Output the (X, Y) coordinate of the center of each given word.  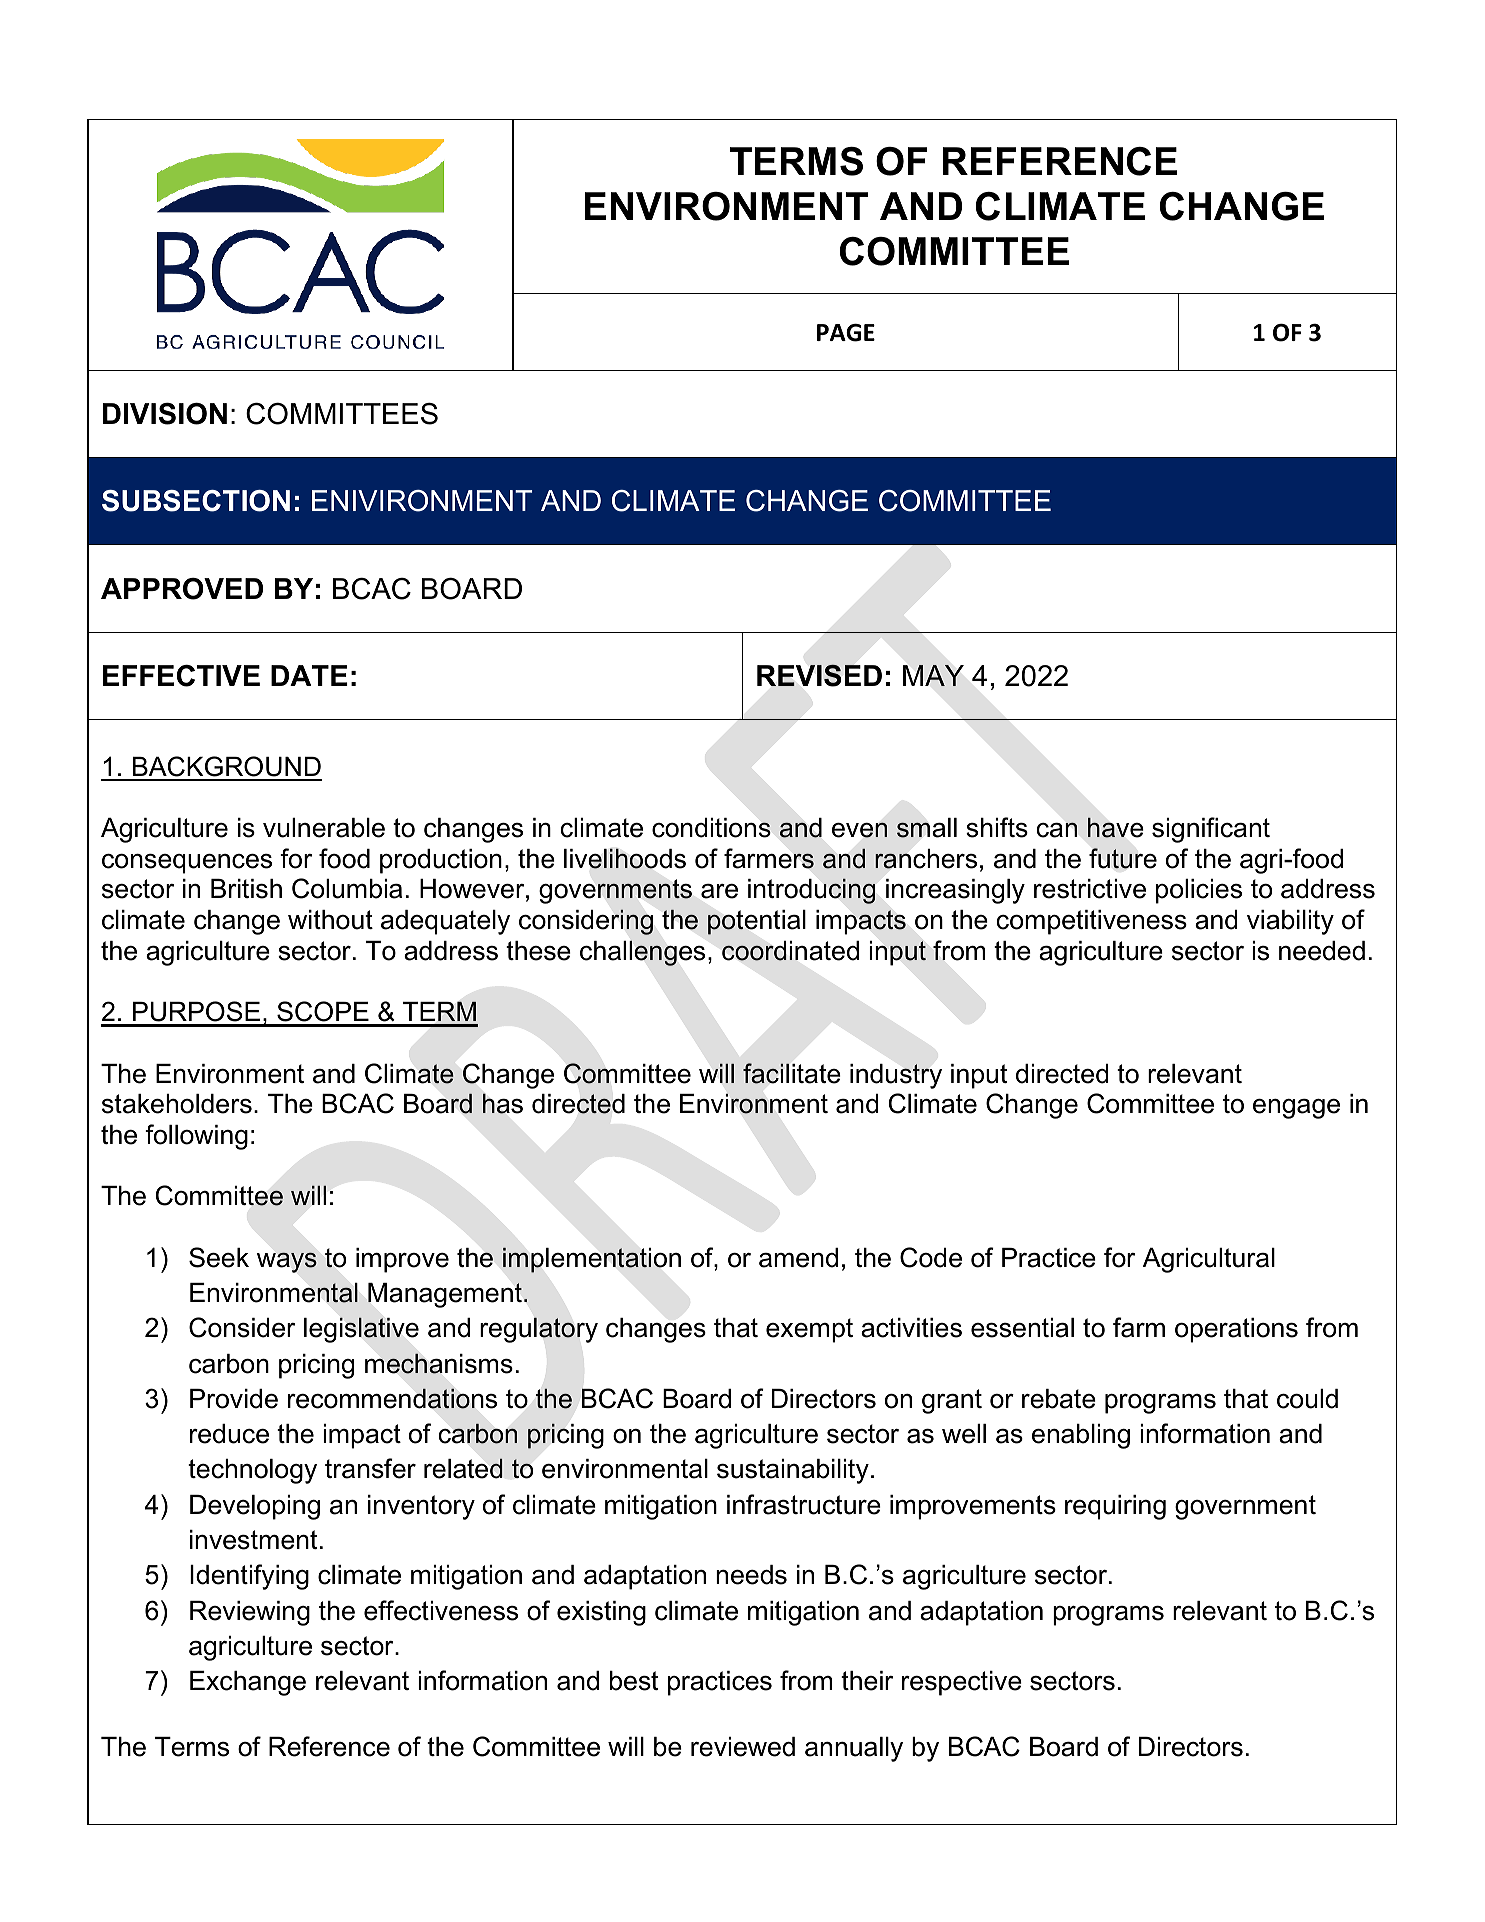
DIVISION (165, 414)
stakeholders (177, 1104)
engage (1296, 1109)
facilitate (792, 1073)
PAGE (846, 333)
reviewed (743, 1747)
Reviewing (250, 1613)
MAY (933, 675)
